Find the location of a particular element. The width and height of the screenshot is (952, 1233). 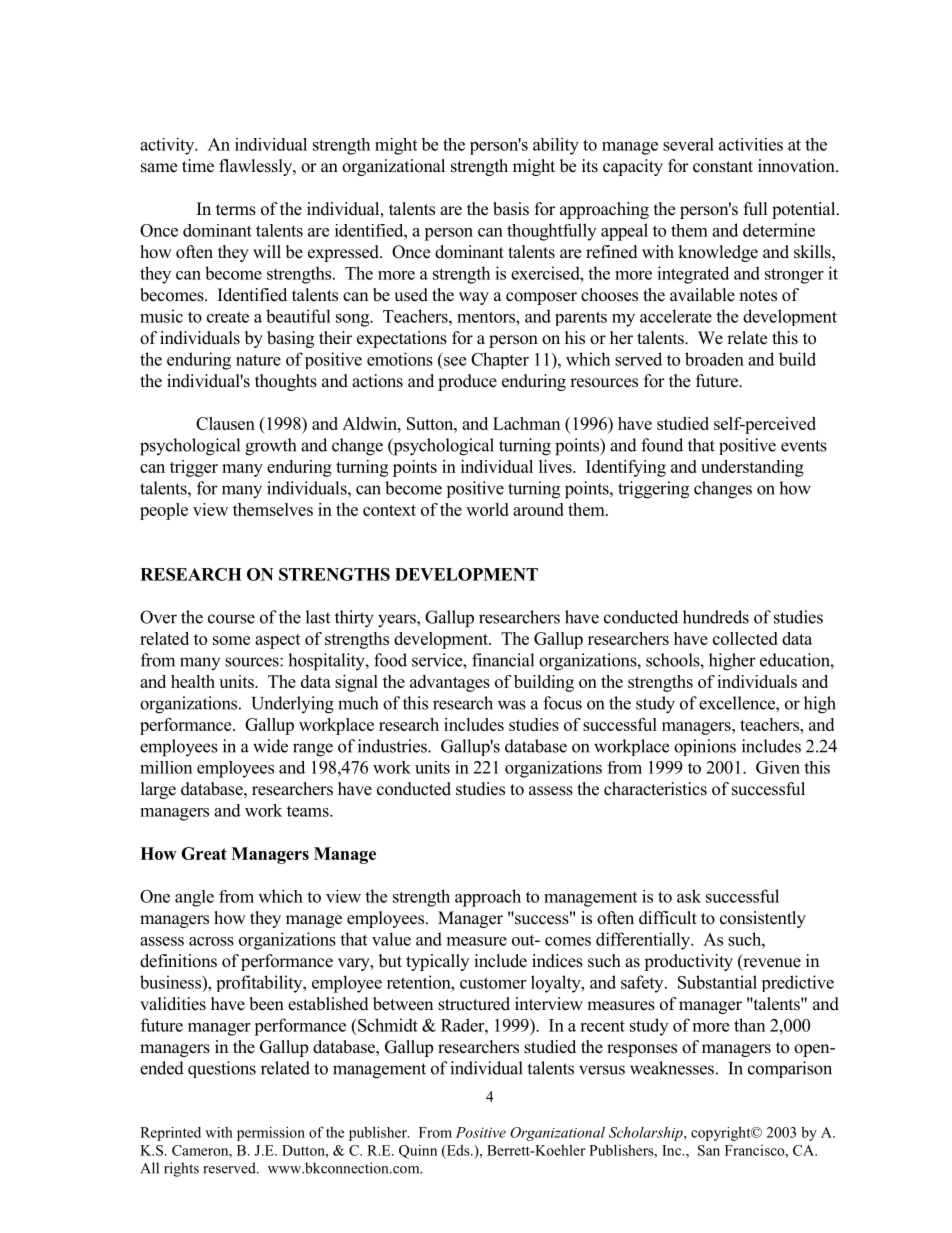

typically is located at coordinates (437, 962).
